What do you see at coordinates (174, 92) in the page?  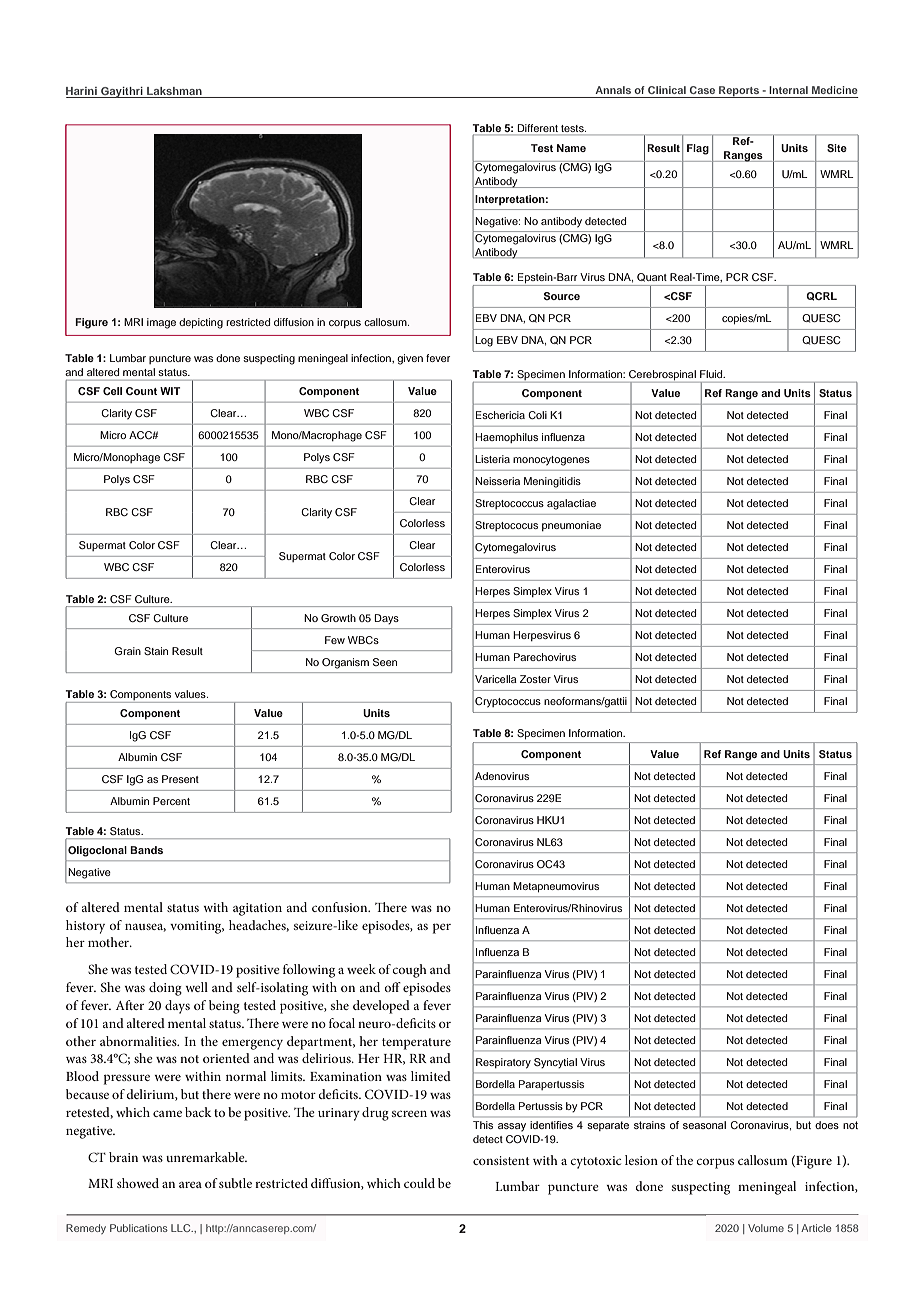 I see `Lakshman` at bounding box center [174, 92].
